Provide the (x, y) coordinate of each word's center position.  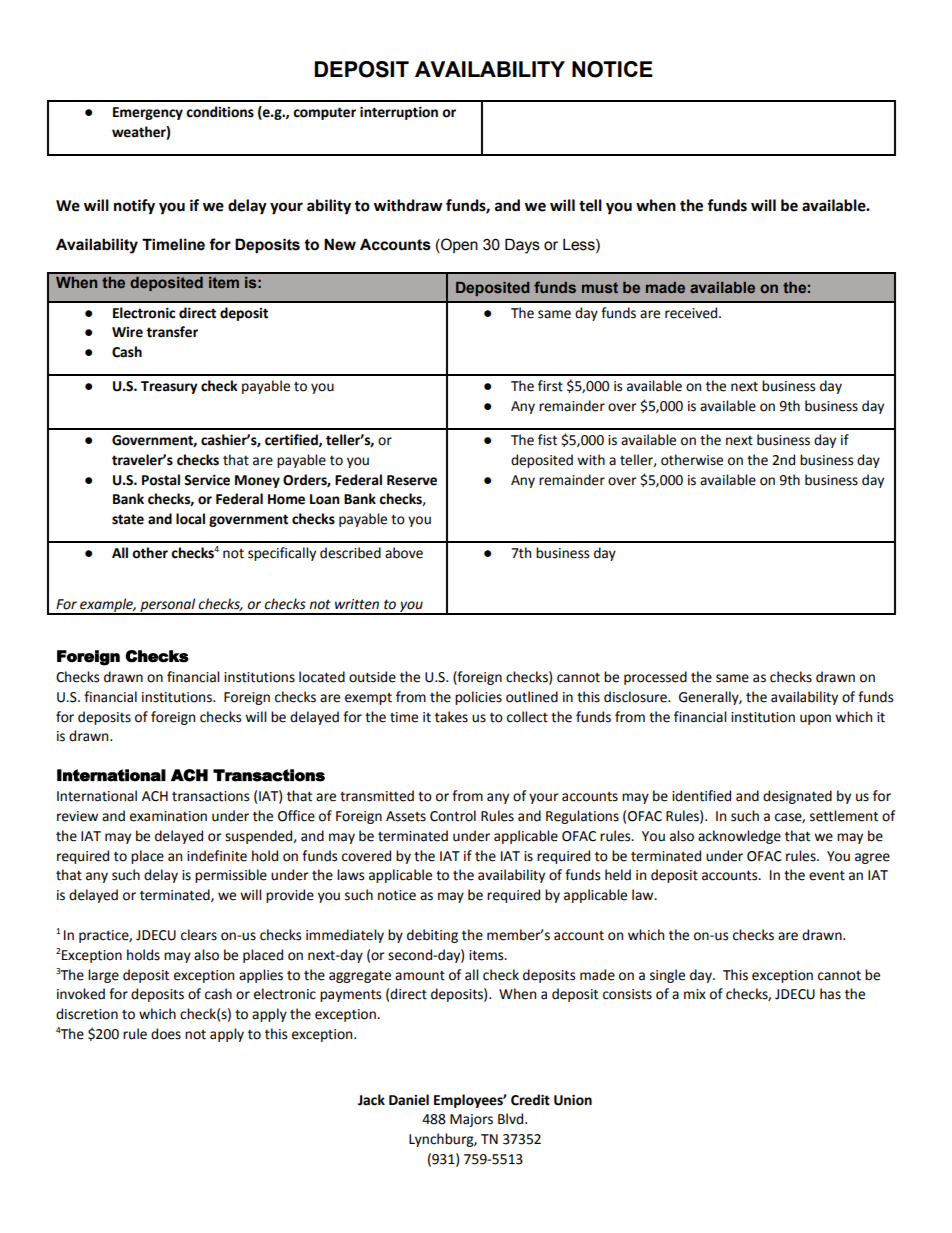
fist (547, 440)
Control (453, 816)
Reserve (412, 480)
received (692, 313)
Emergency (148, 113)
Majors (471, 1120)
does (166, 1034)
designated (797, 797)
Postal (161, 480)
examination (168, 816)
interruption (399, 113)
